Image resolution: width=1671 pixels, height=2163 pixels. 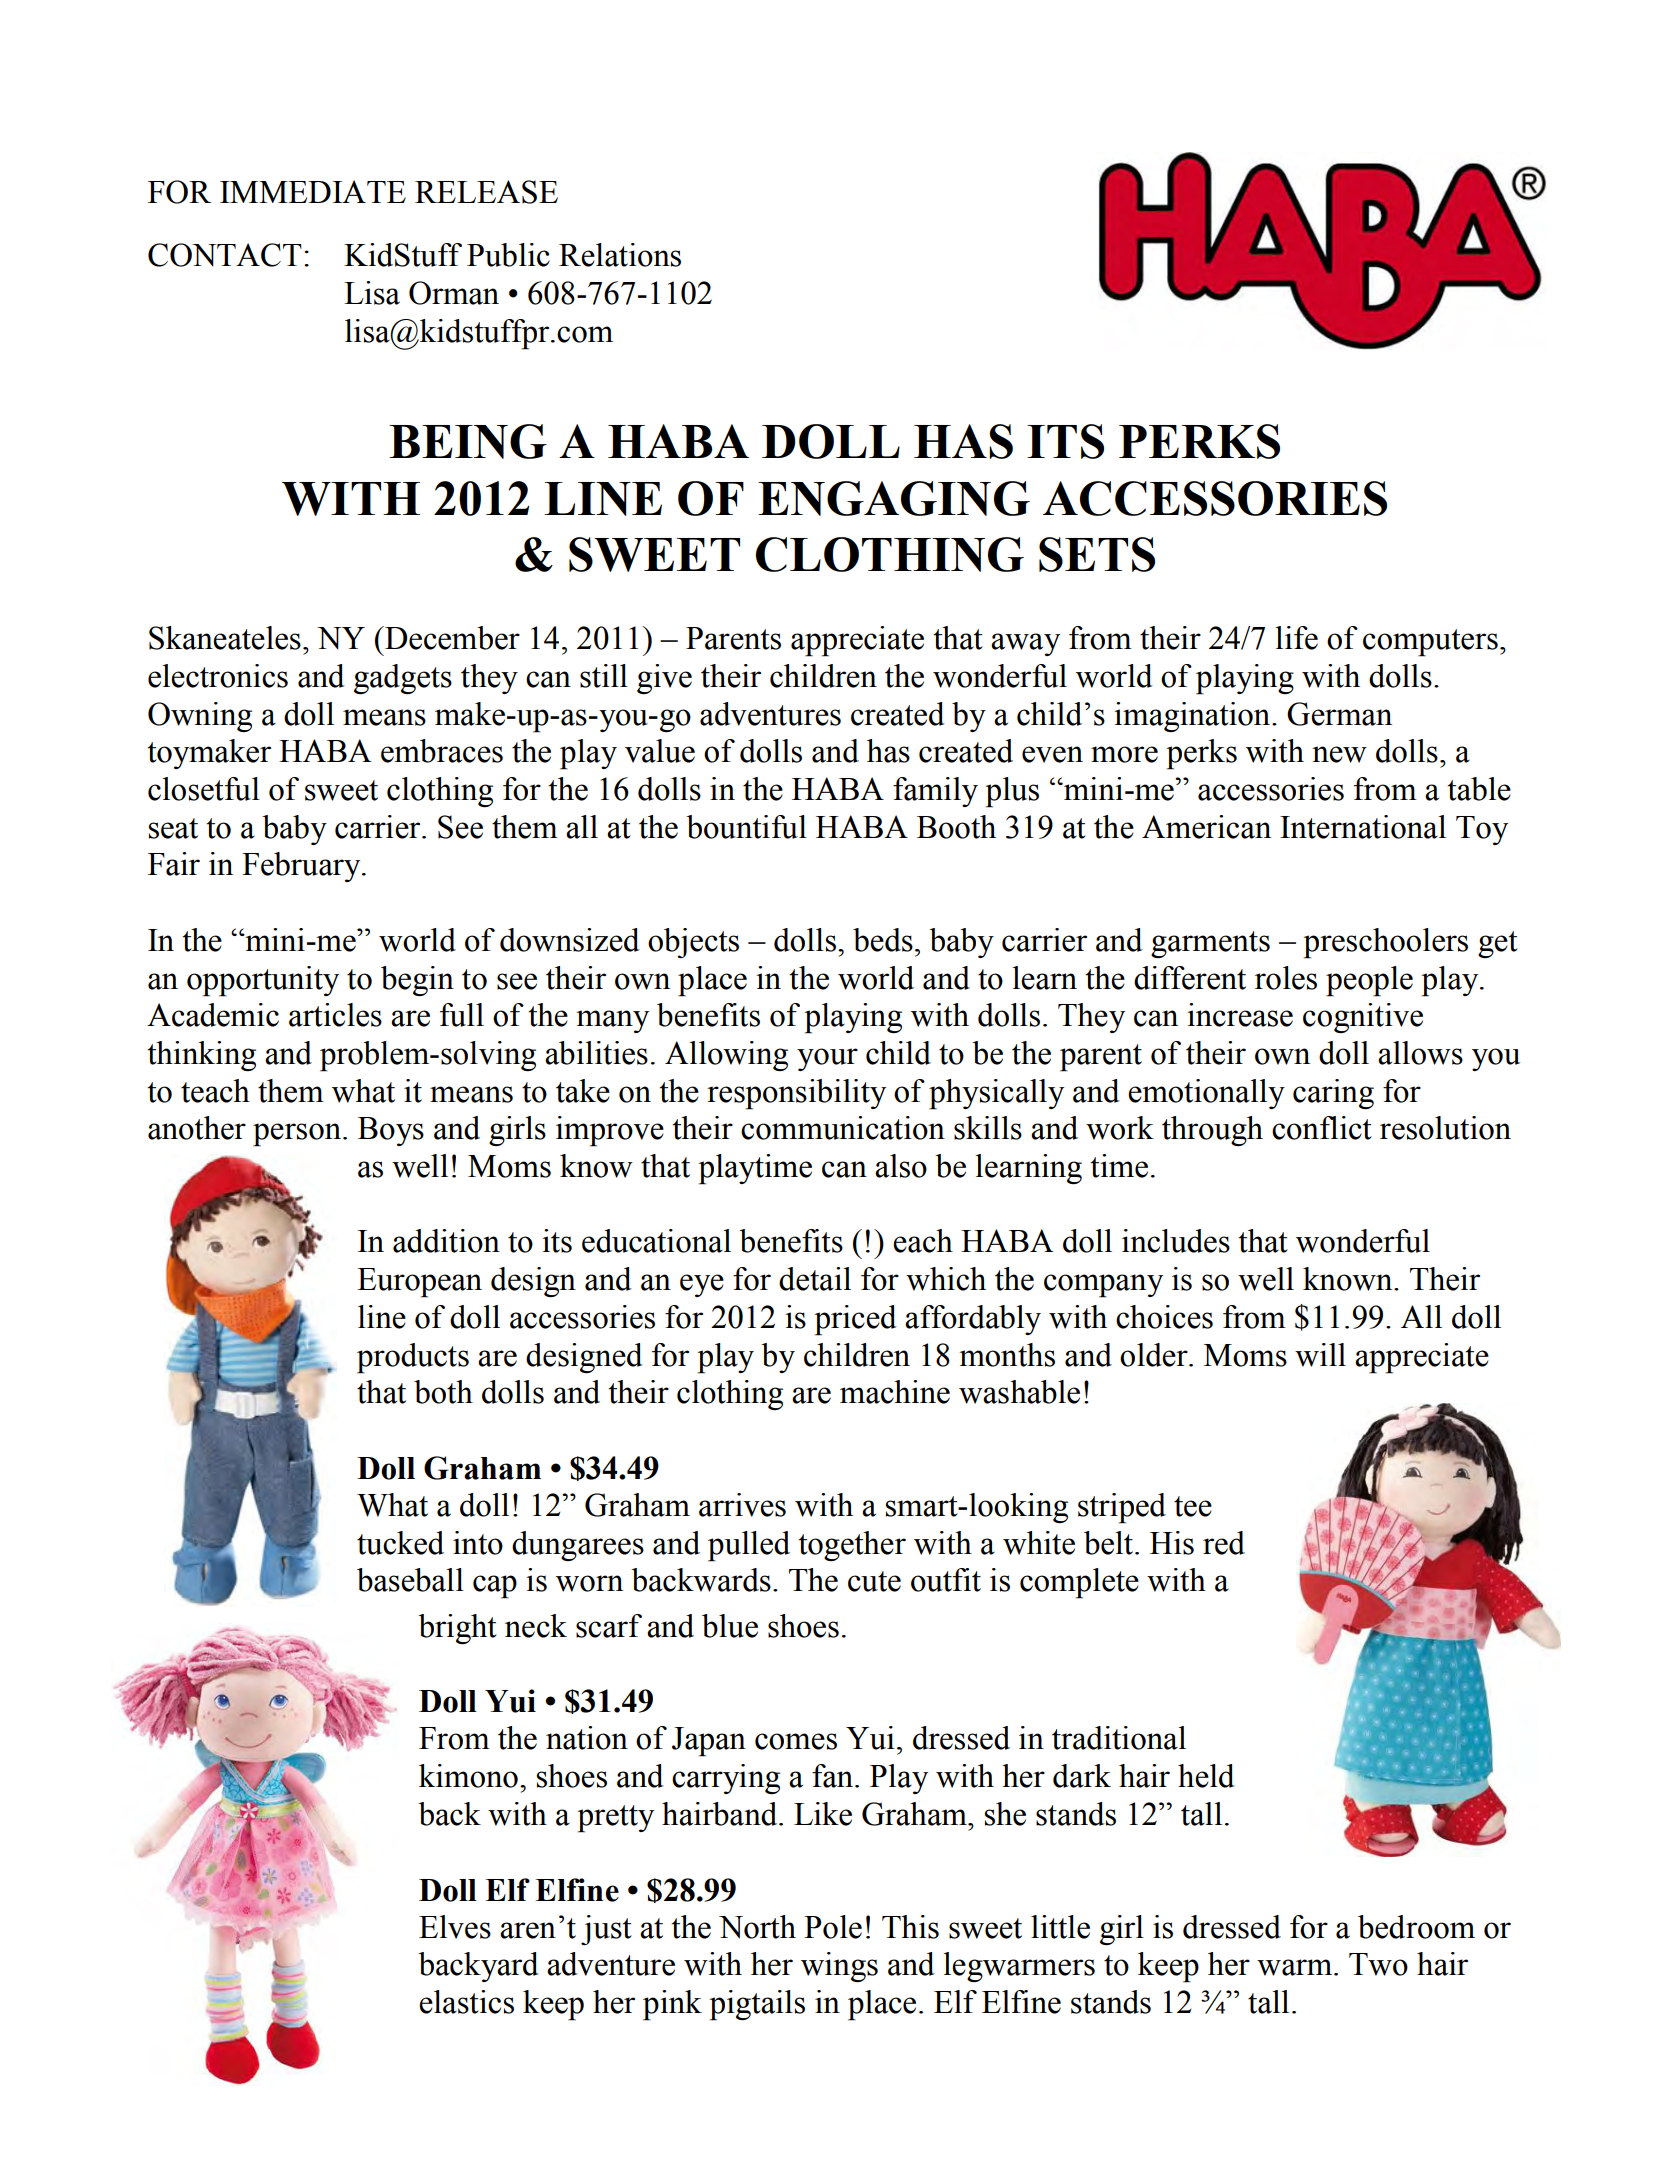 What do you see at coordinates (413, 1358) in the screenshot?
I see `products` at bounding box center [413, 1358].
